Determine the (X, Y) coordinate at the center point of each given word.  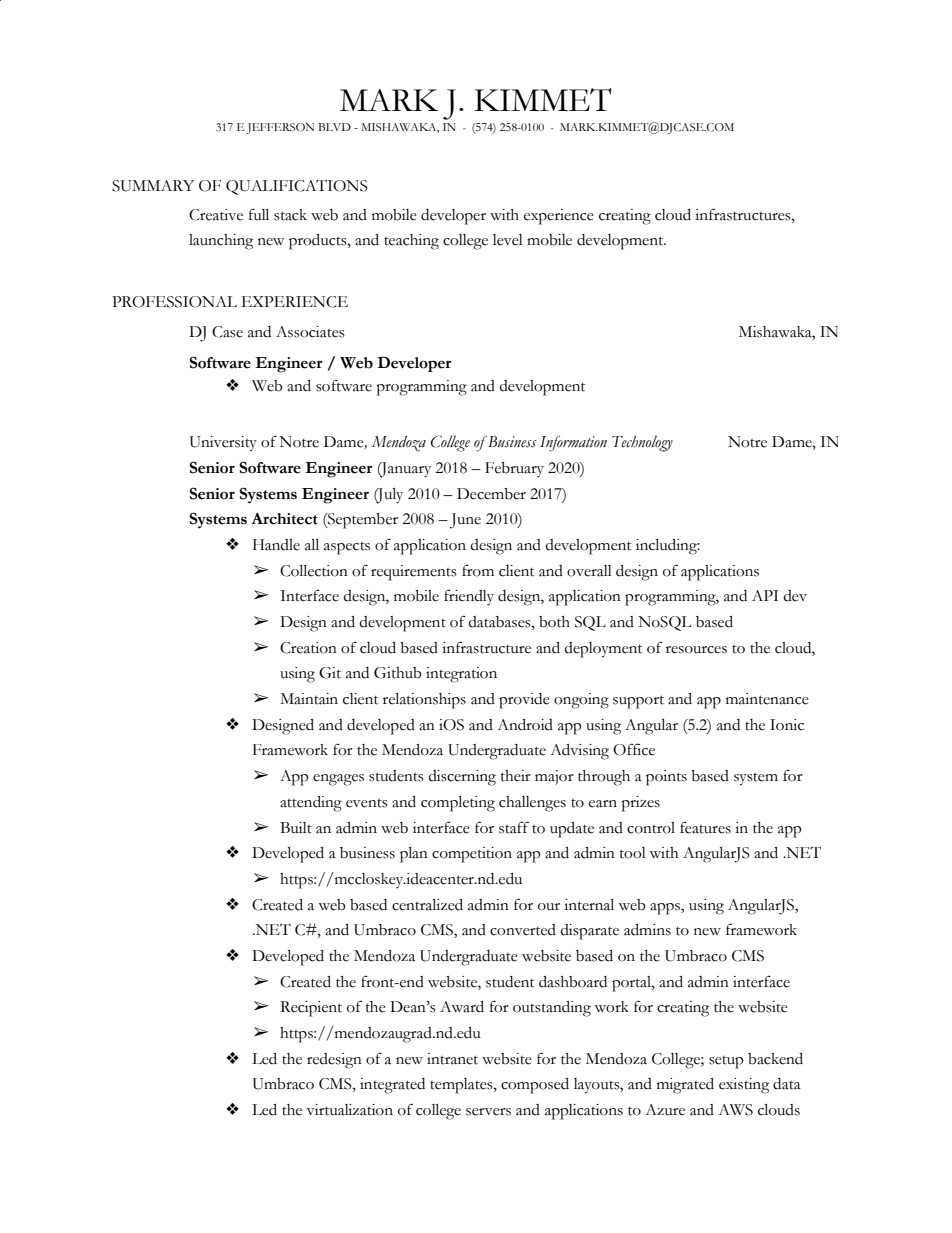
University (223, 444)
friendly (469, 597)
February (514, 469)
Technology (642, 443)
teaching (411, 242)
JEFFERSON (280, 128)
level (508, 240)
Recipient (311, 1009)
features (705, 827)
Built (296, 828)
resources (696, 650)
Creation (308, 648)
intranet (452, 1059)
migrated (685, 1086)
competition (472, 855)
